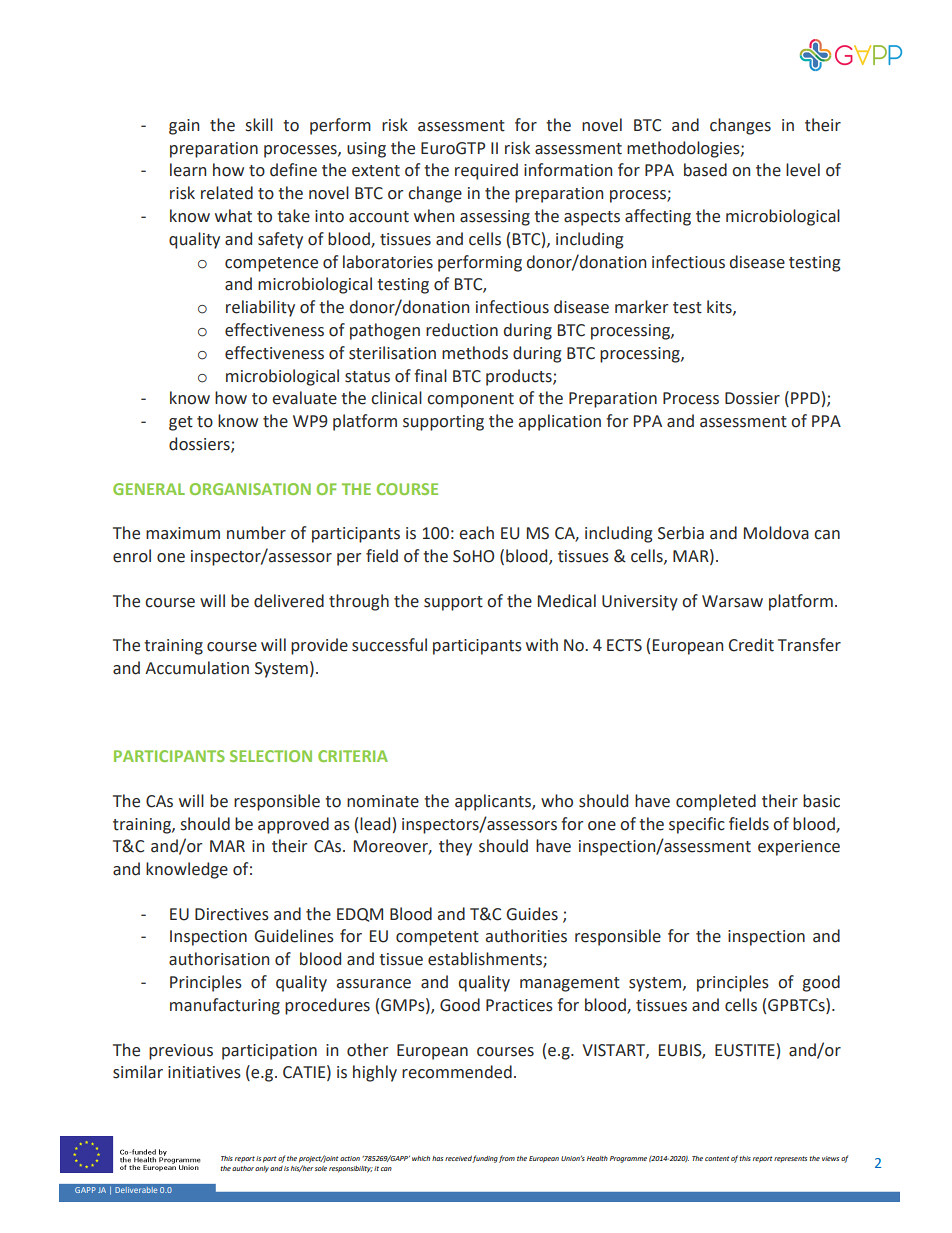  Describe the element at coordinates (476, 533) in the screenshot. I see `each` at that location.
